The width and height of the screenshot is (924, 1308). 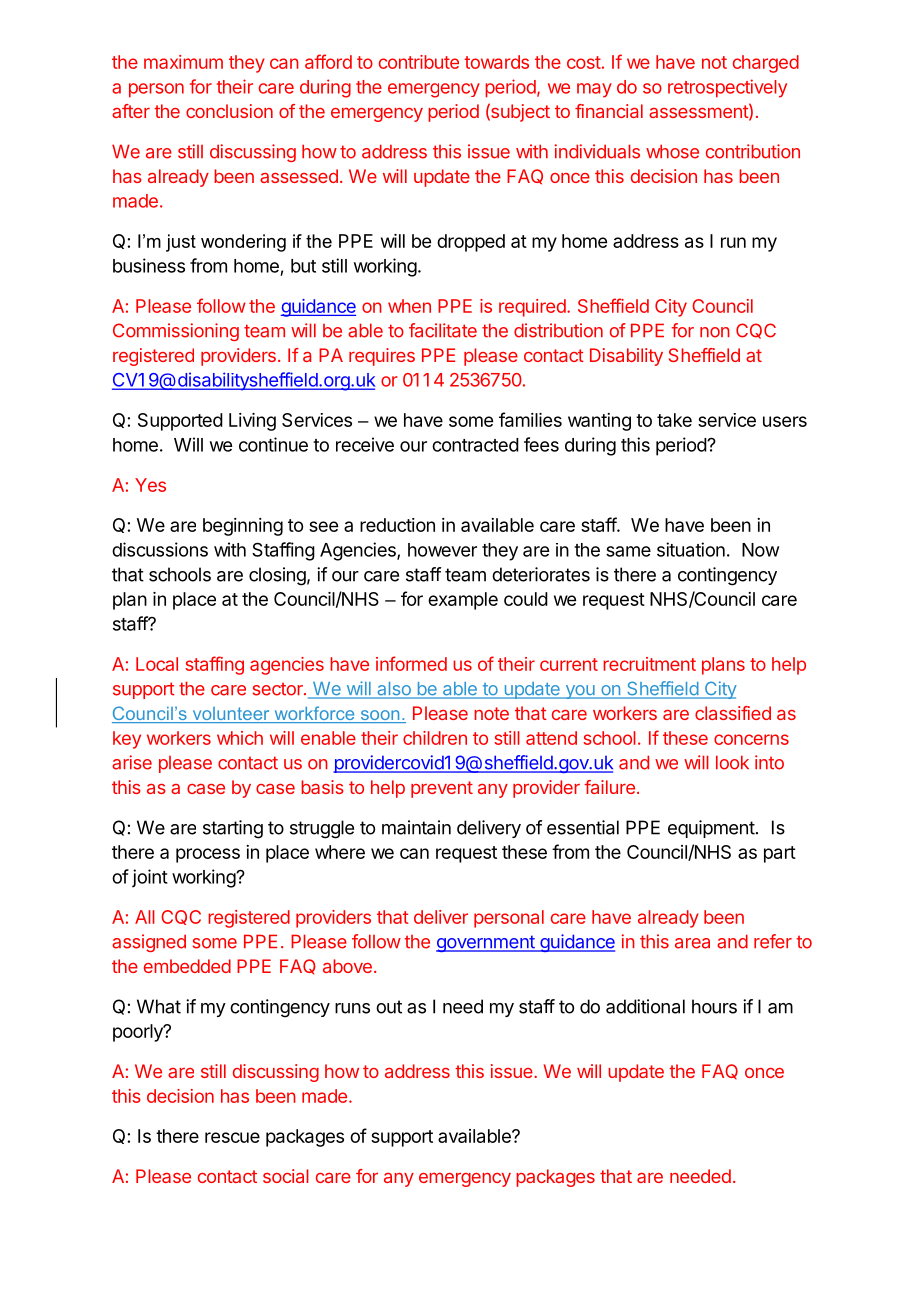 What do you see at coordinates (711, 829) in the screenshot?
I see `equipment` at bounding box center [711, 829].
